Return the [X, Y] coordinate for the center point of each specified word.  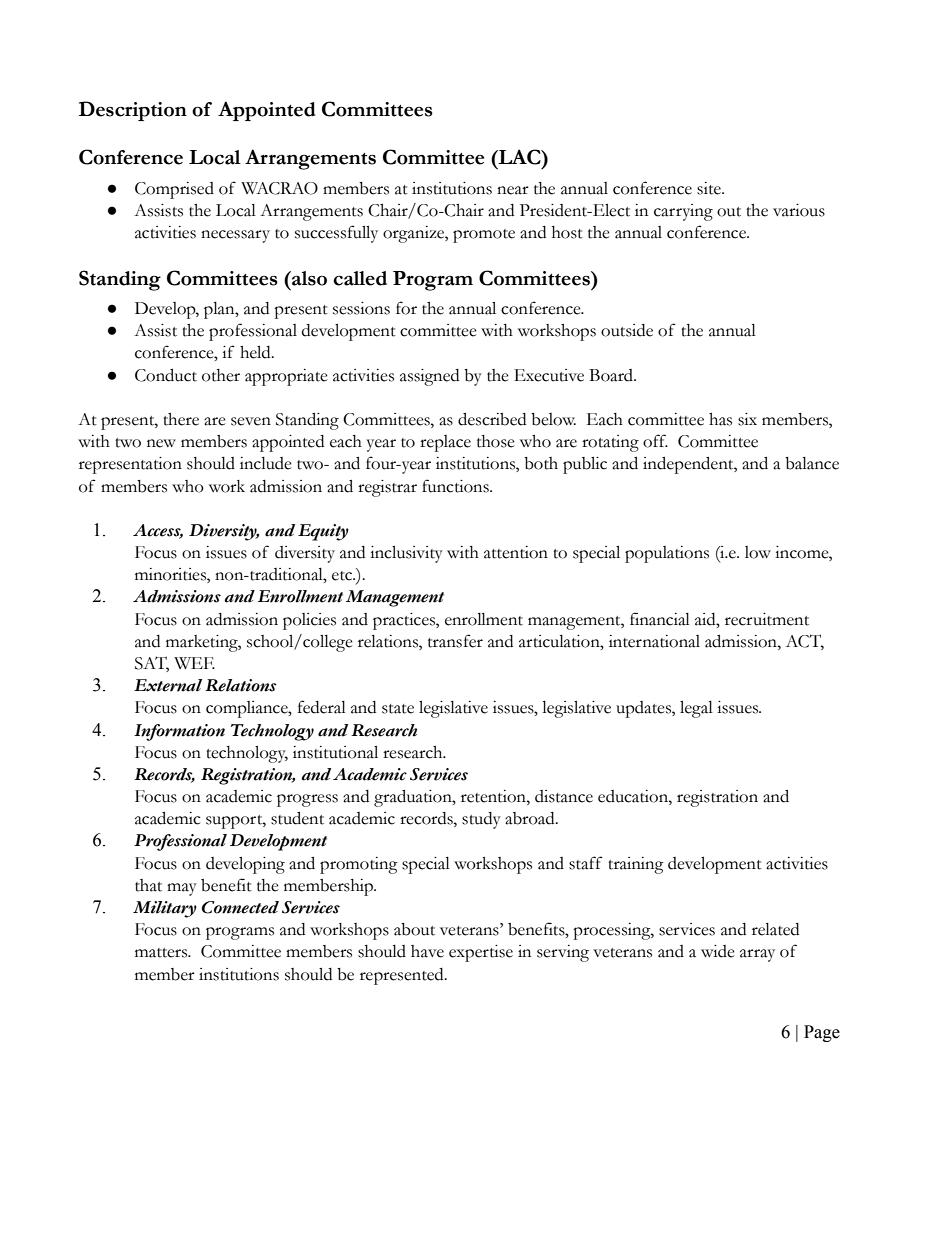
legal [696, 709]
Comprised [174, 190]
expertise [481, 953]
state [398, 709]
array [757, 955]
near [513, 190]
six [747, 419]
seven [251, 421]
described [492, 419]
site [710, 188]
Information [179, 732]
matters [162, 953]
